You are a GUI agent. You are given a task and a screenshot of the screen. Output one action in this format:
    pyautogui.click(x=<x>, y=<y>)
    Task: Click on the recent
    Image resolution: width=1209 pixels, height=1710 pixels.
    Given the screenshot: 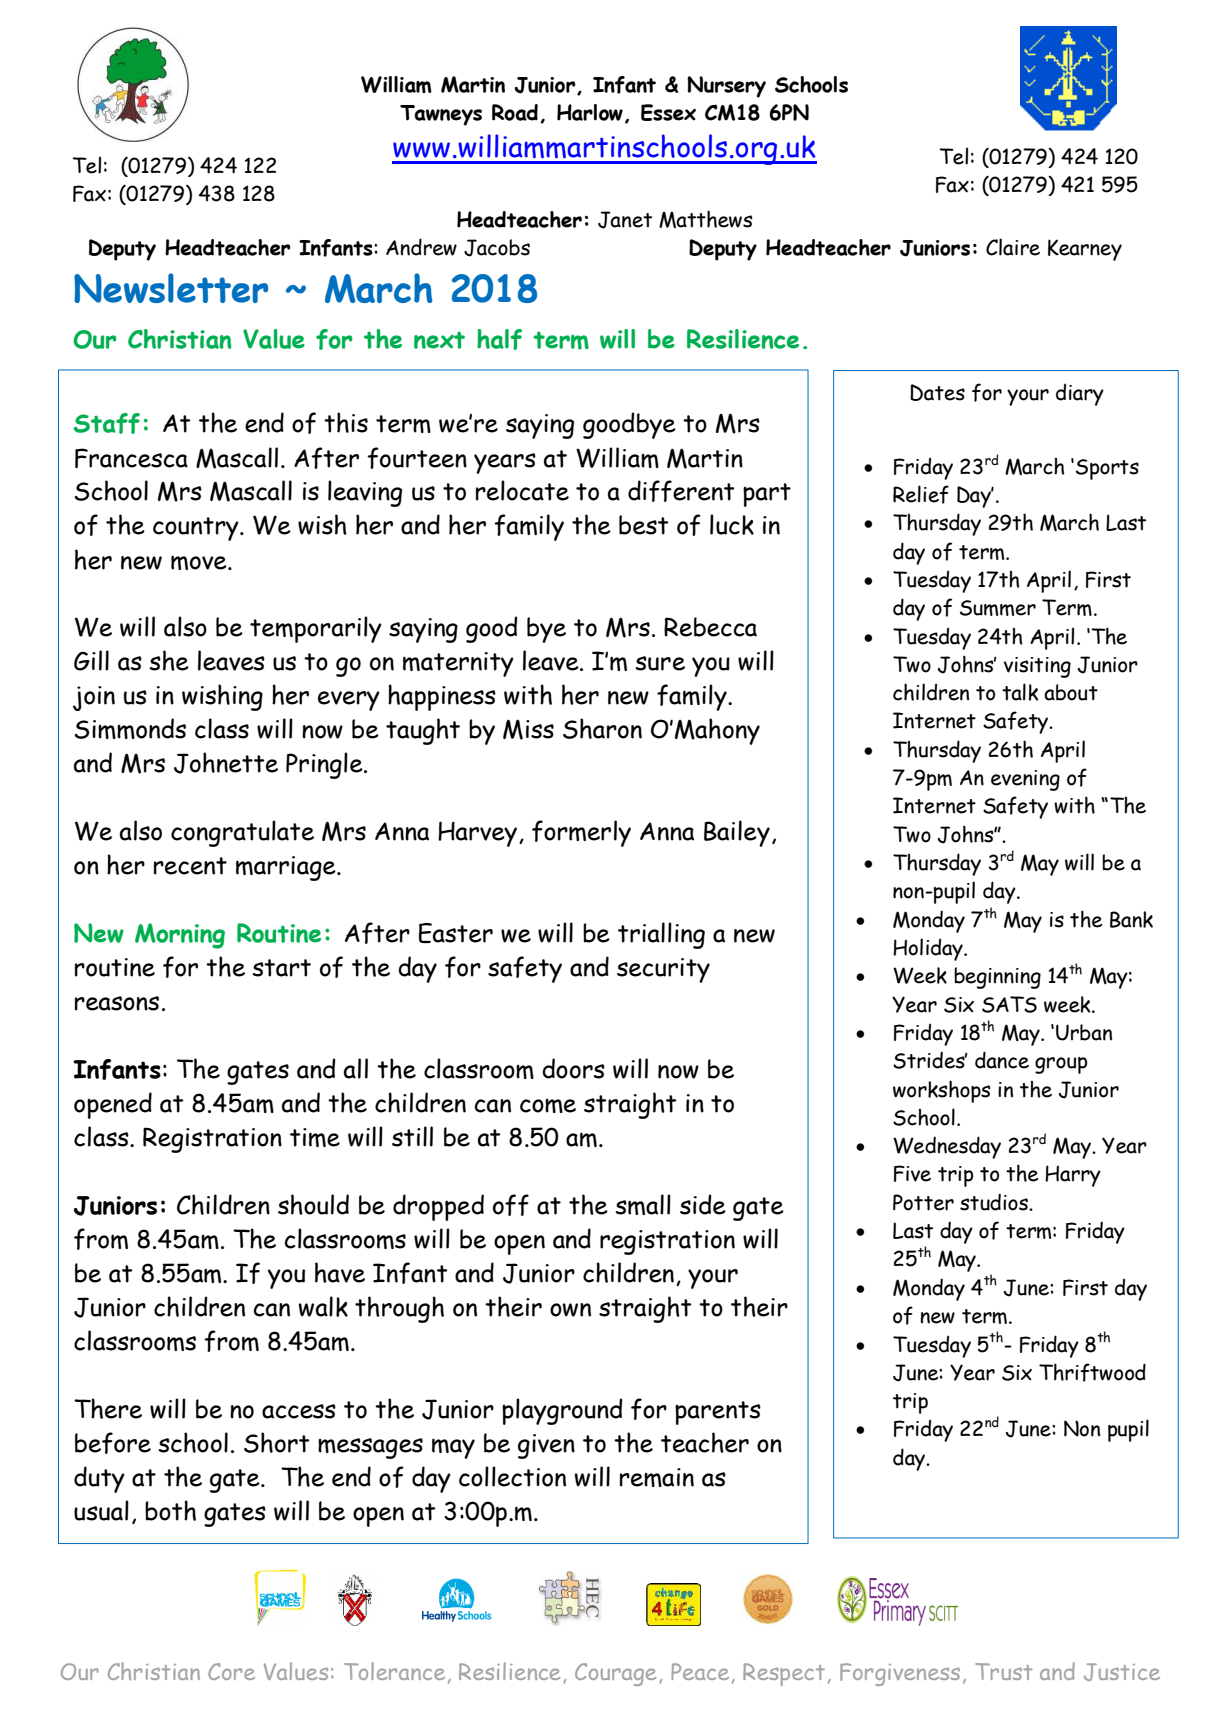 What is the action you would take?
    pyautogui.click(x=190, y=866)
